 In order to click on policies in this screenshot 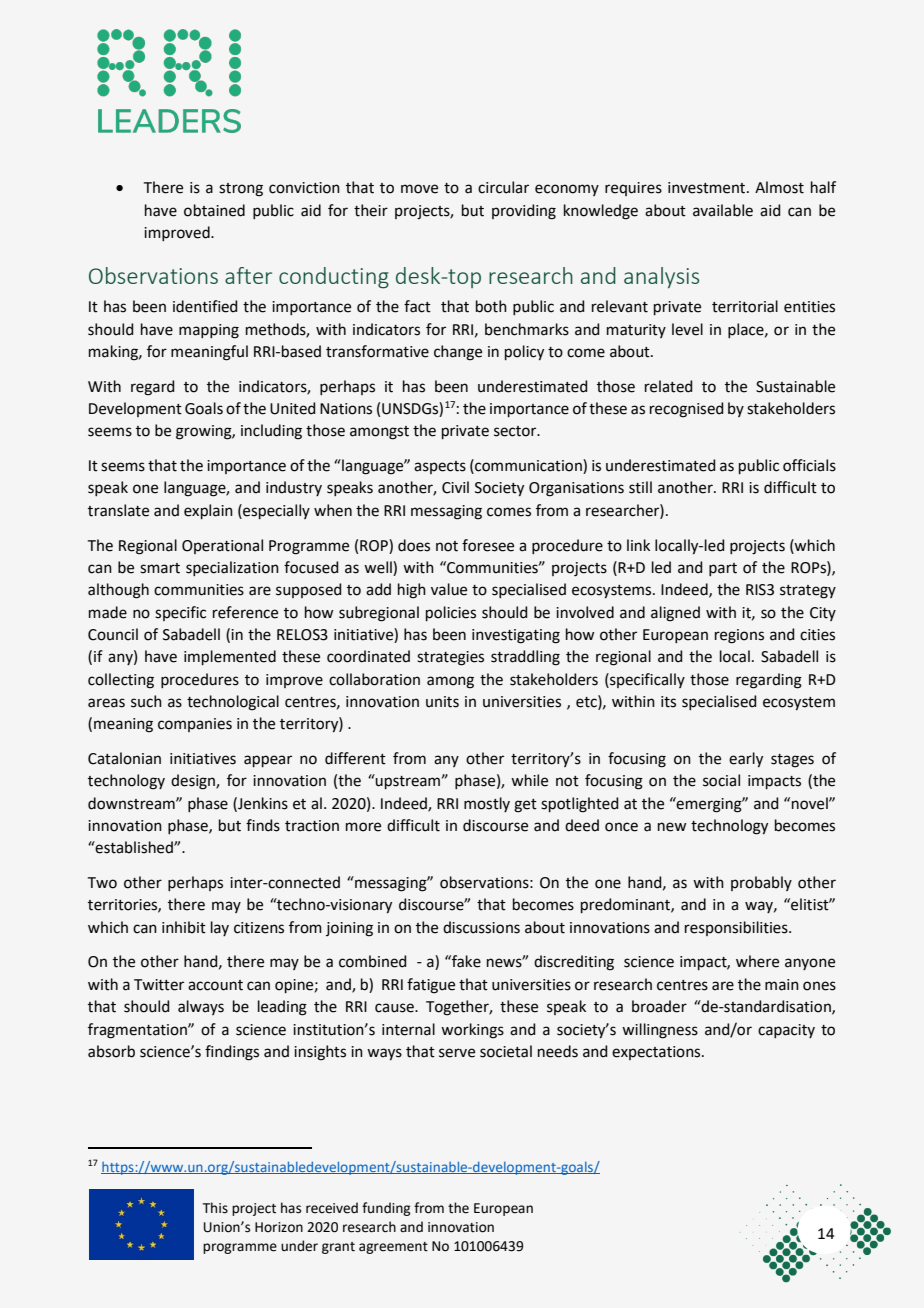, I will do `click(451, 613)`.
